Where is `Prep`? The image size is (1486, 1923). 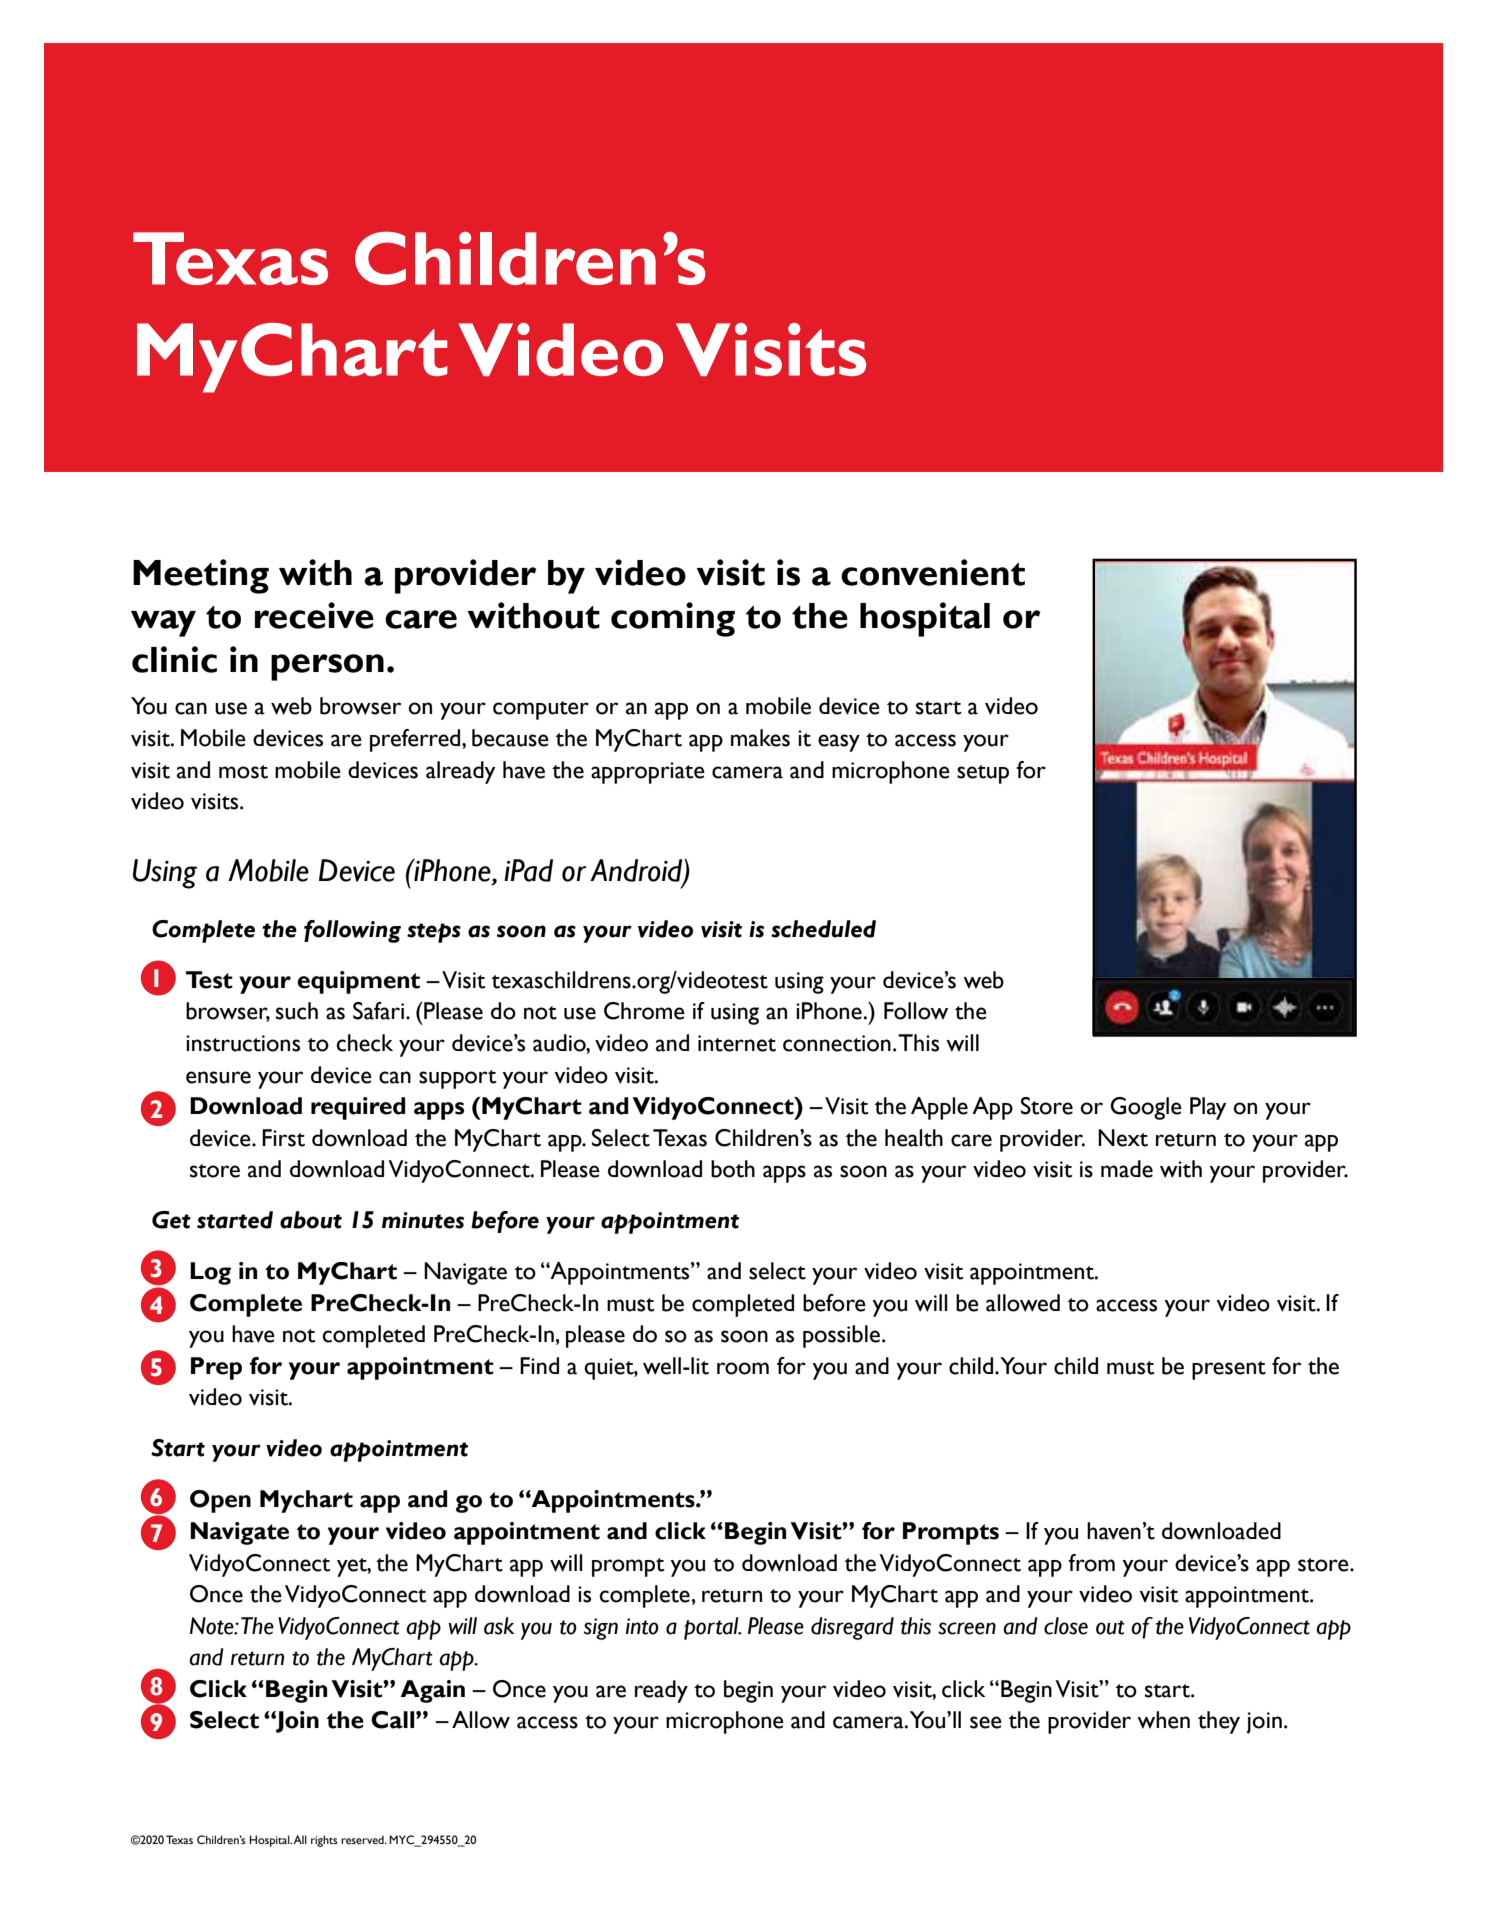
Prep is located at coordinates (216, 1368).
